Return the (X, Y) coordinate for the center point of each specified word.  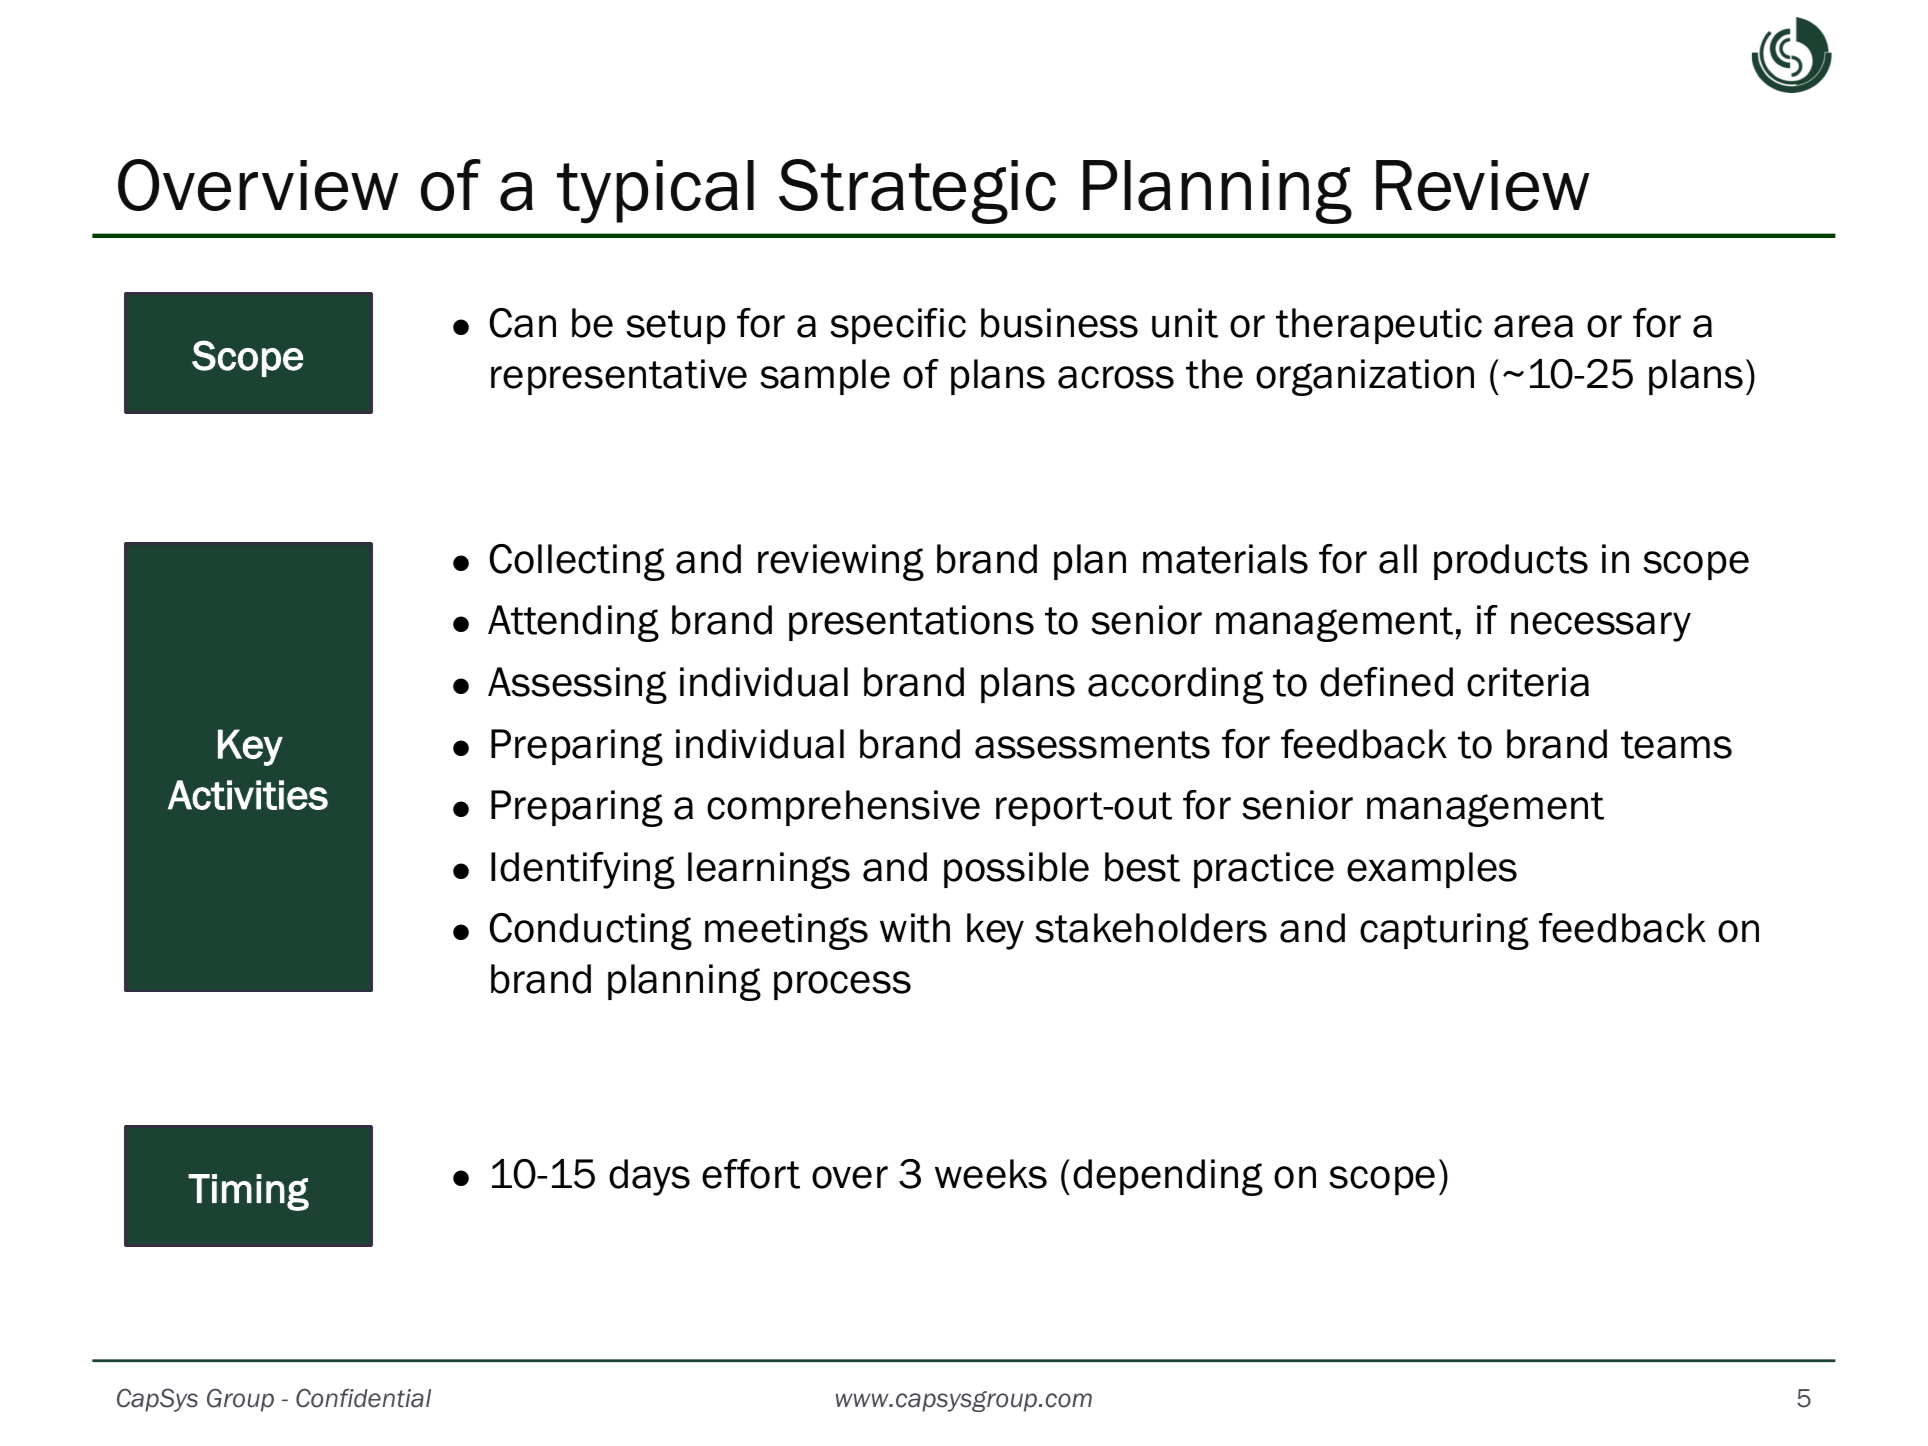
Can (522, 323)
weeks (991, 1174)
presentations (911, 623)
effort (751, 1174)
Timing (248, 1192)
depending (1168, 1177)
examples (1432, 870)
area (1533, 326)
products (1511, 562)
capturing (1444, 931)
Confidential (363, 1398)
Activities (248, 795)
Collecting (577, 562)
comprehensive (843, 808)
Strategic (917, 191)
